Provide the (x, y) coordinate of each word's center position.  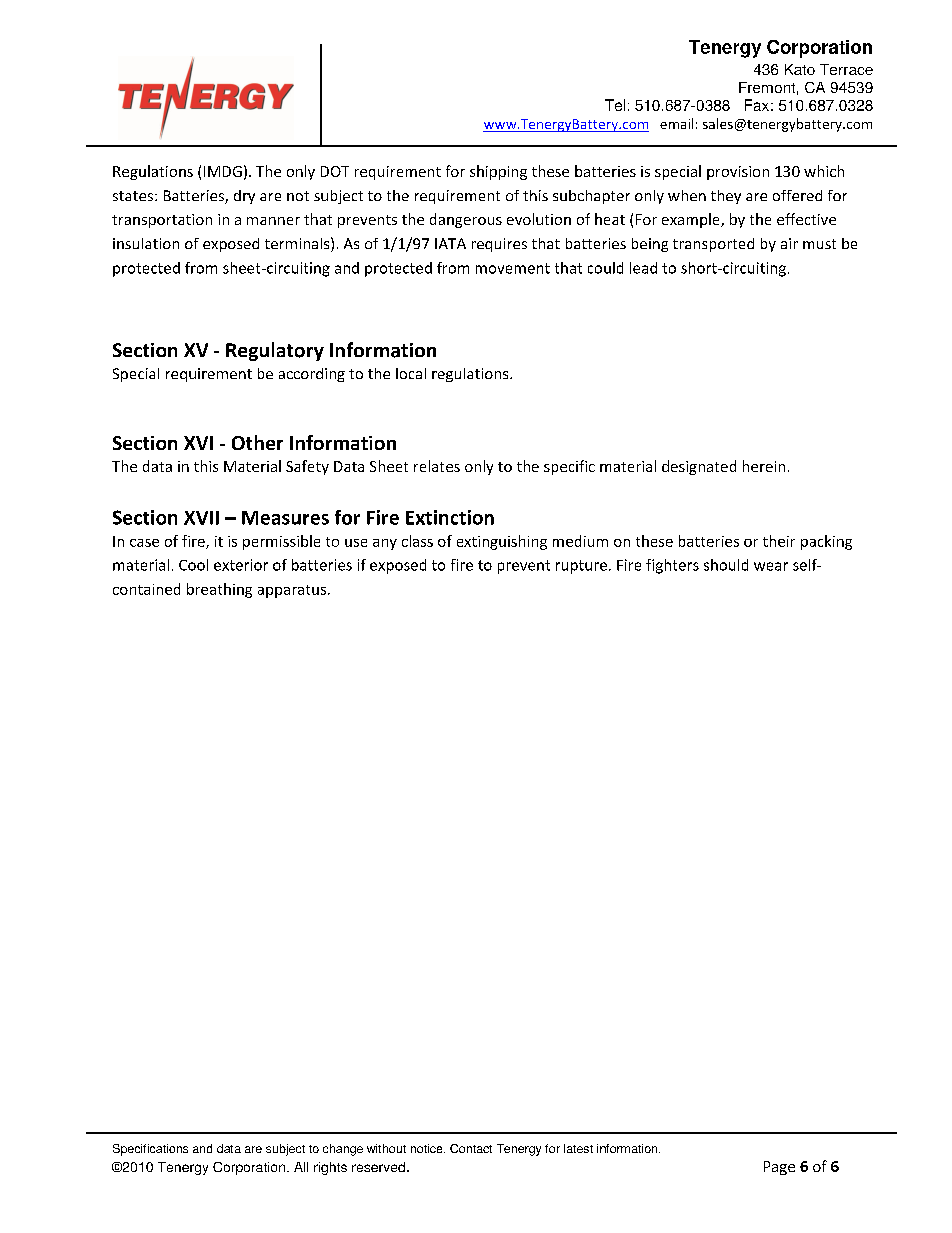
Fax (757, 105)
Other (257, 442)
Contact (471, 1148)
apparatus (292, 591)
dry (244, 197)
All (301, 1167)
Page (779, 1168)
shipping (498, 172)
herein (764, 466)
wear (771, 566)
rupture (581, 567)
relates (437, 466)
